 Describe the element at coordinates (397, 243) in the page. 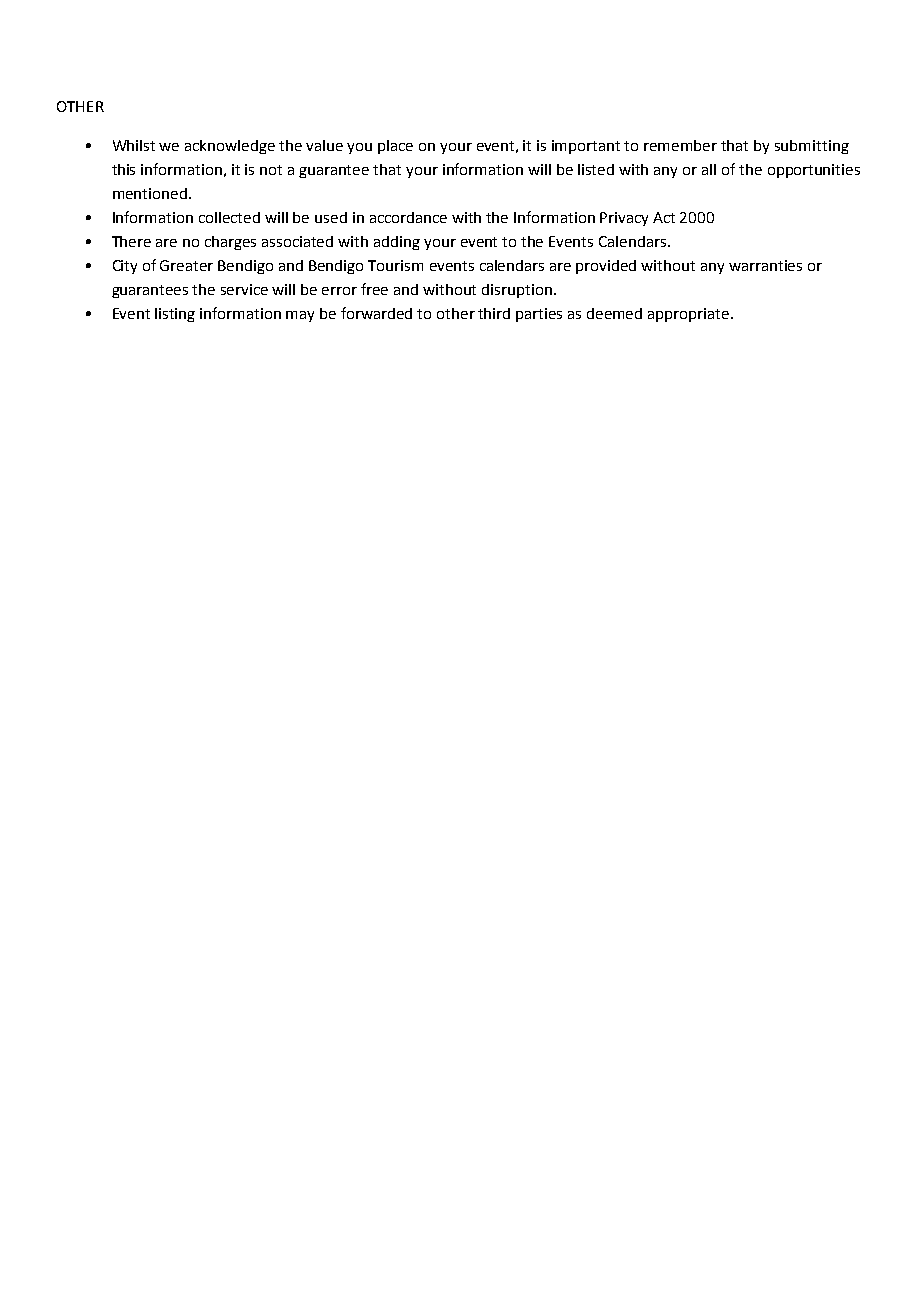

I see `adding` at that location.
